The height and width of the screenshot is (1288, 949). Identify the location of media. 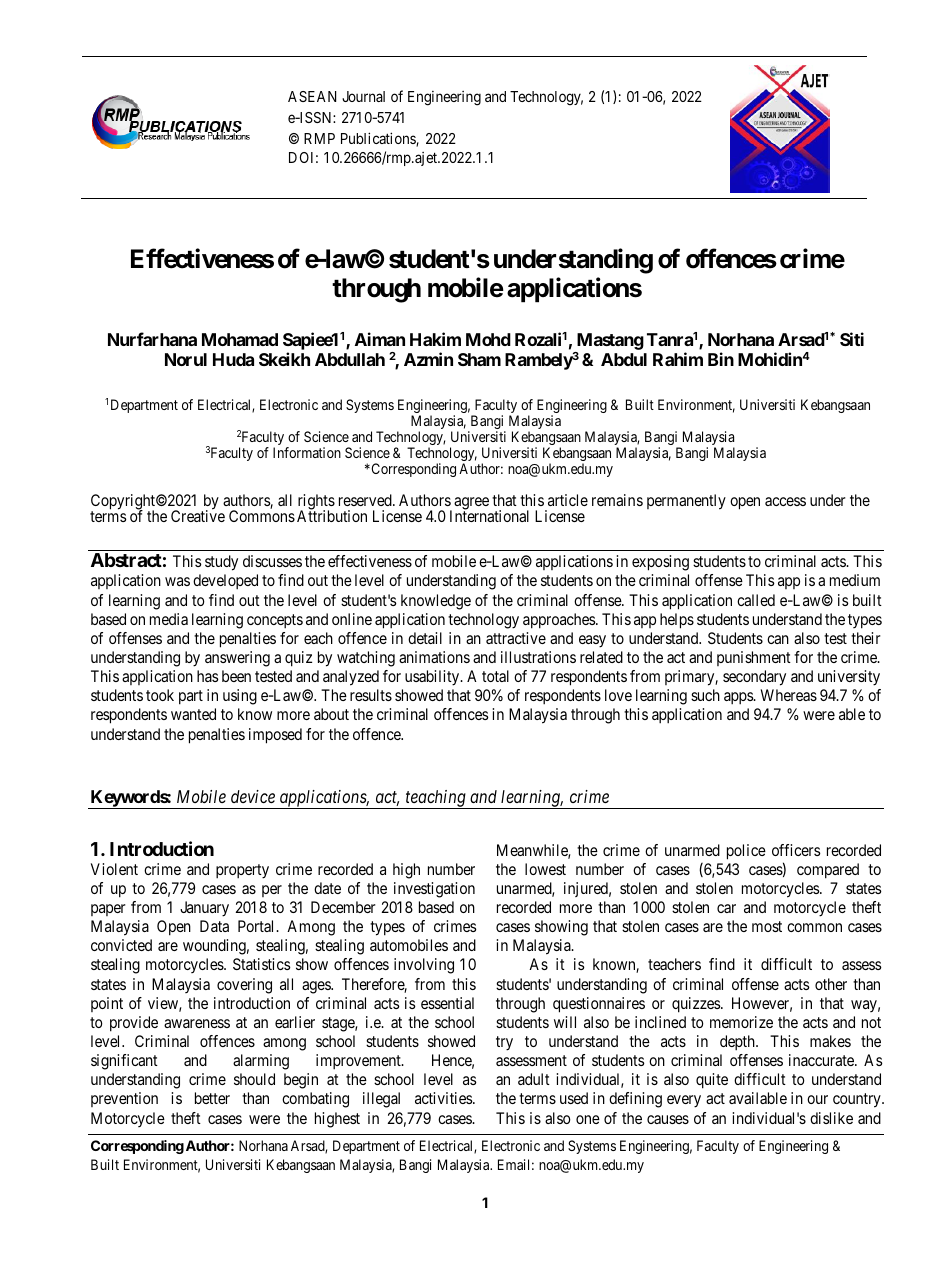
(169, 619).
